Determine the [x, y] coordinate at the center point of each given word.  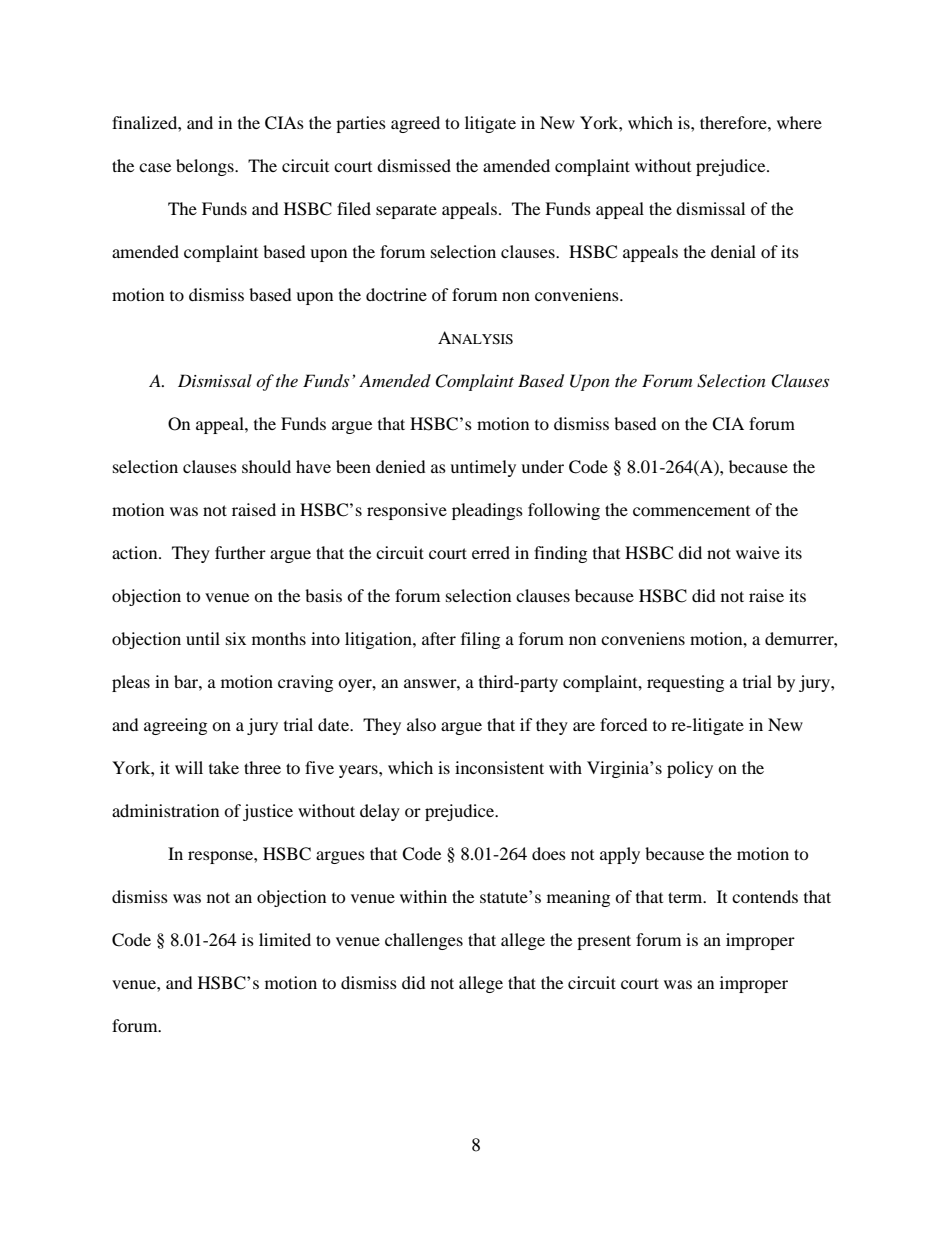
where [799, 122]
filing [480, 640]
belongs [206, 167]
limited [285, 939]
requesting [685, 683]
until [203, 638]
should [266, 466]
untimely [483, 468]
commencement [691, 511]
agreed [415, 124]
